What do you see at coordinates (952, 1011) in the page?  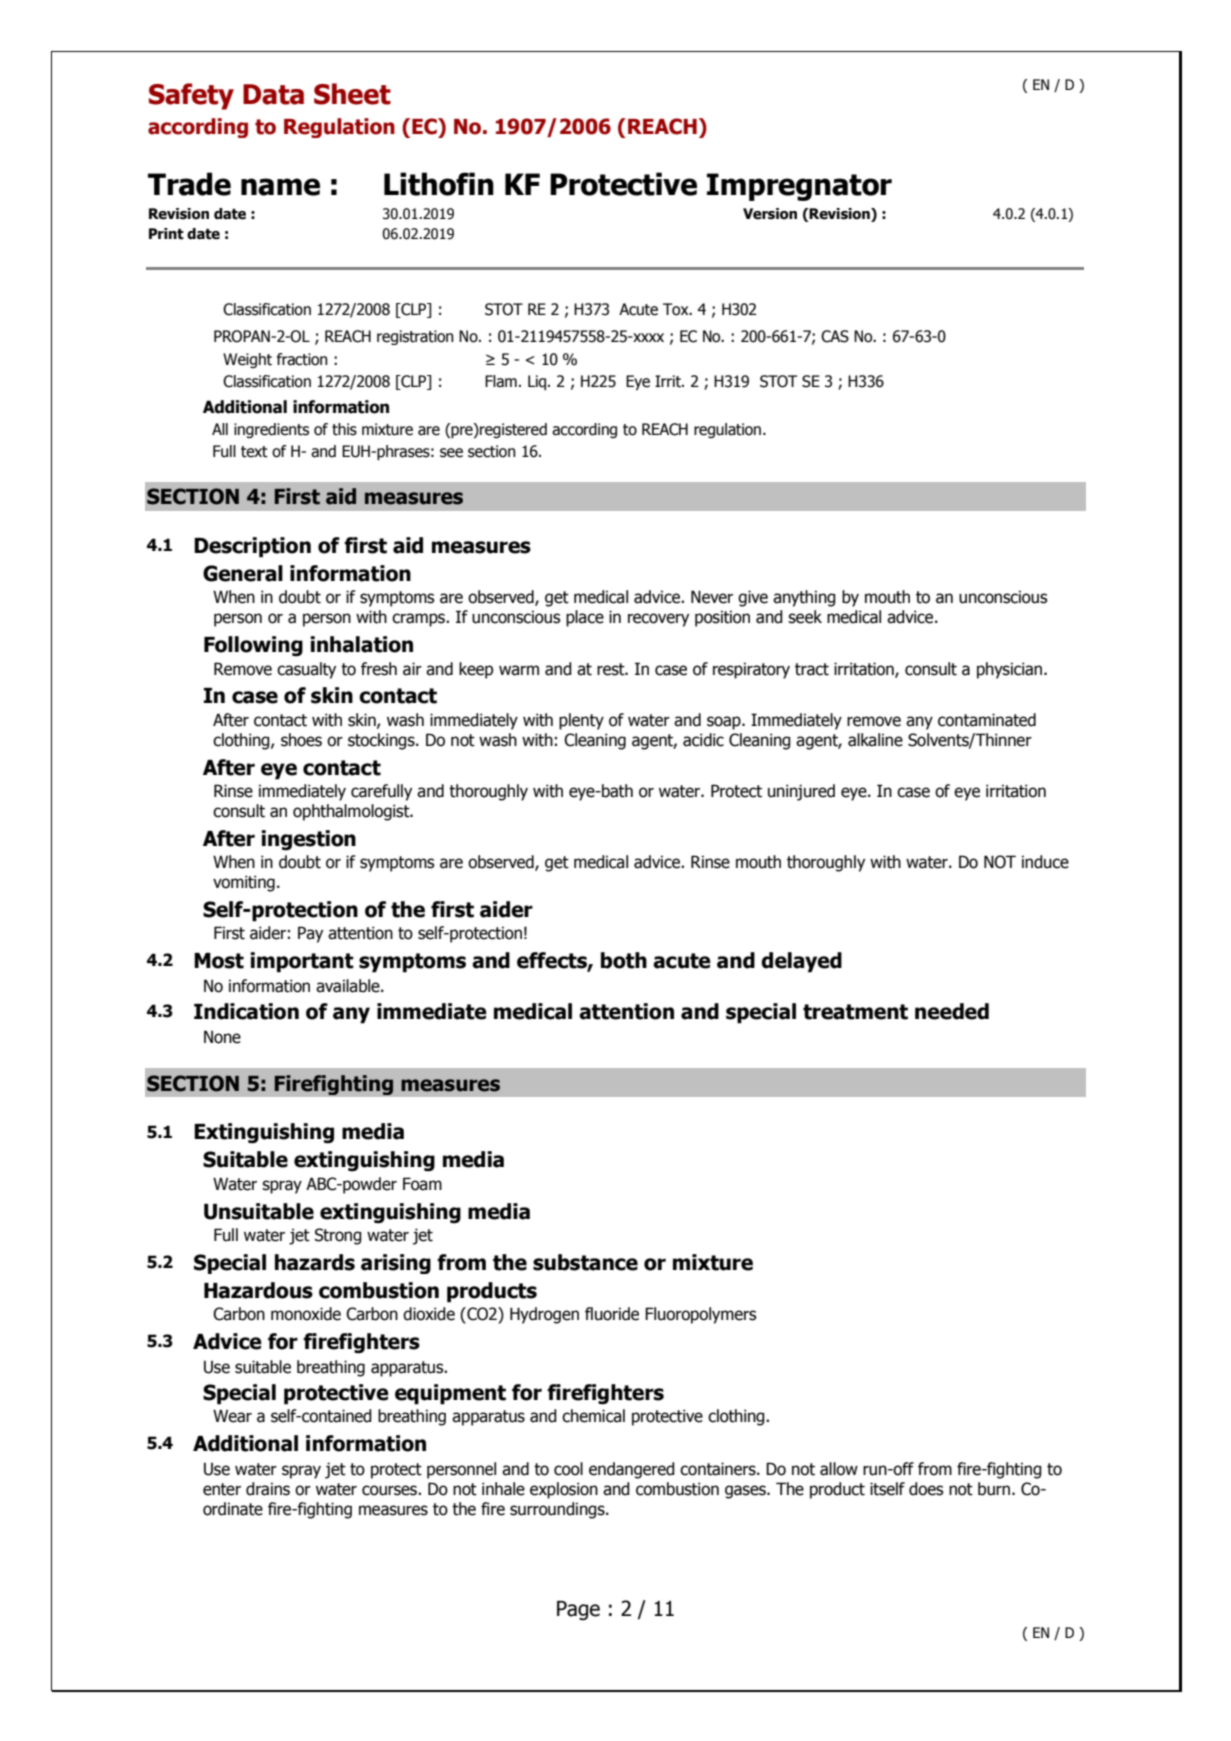 I see `needed` at bounding box center [952, 1011].
